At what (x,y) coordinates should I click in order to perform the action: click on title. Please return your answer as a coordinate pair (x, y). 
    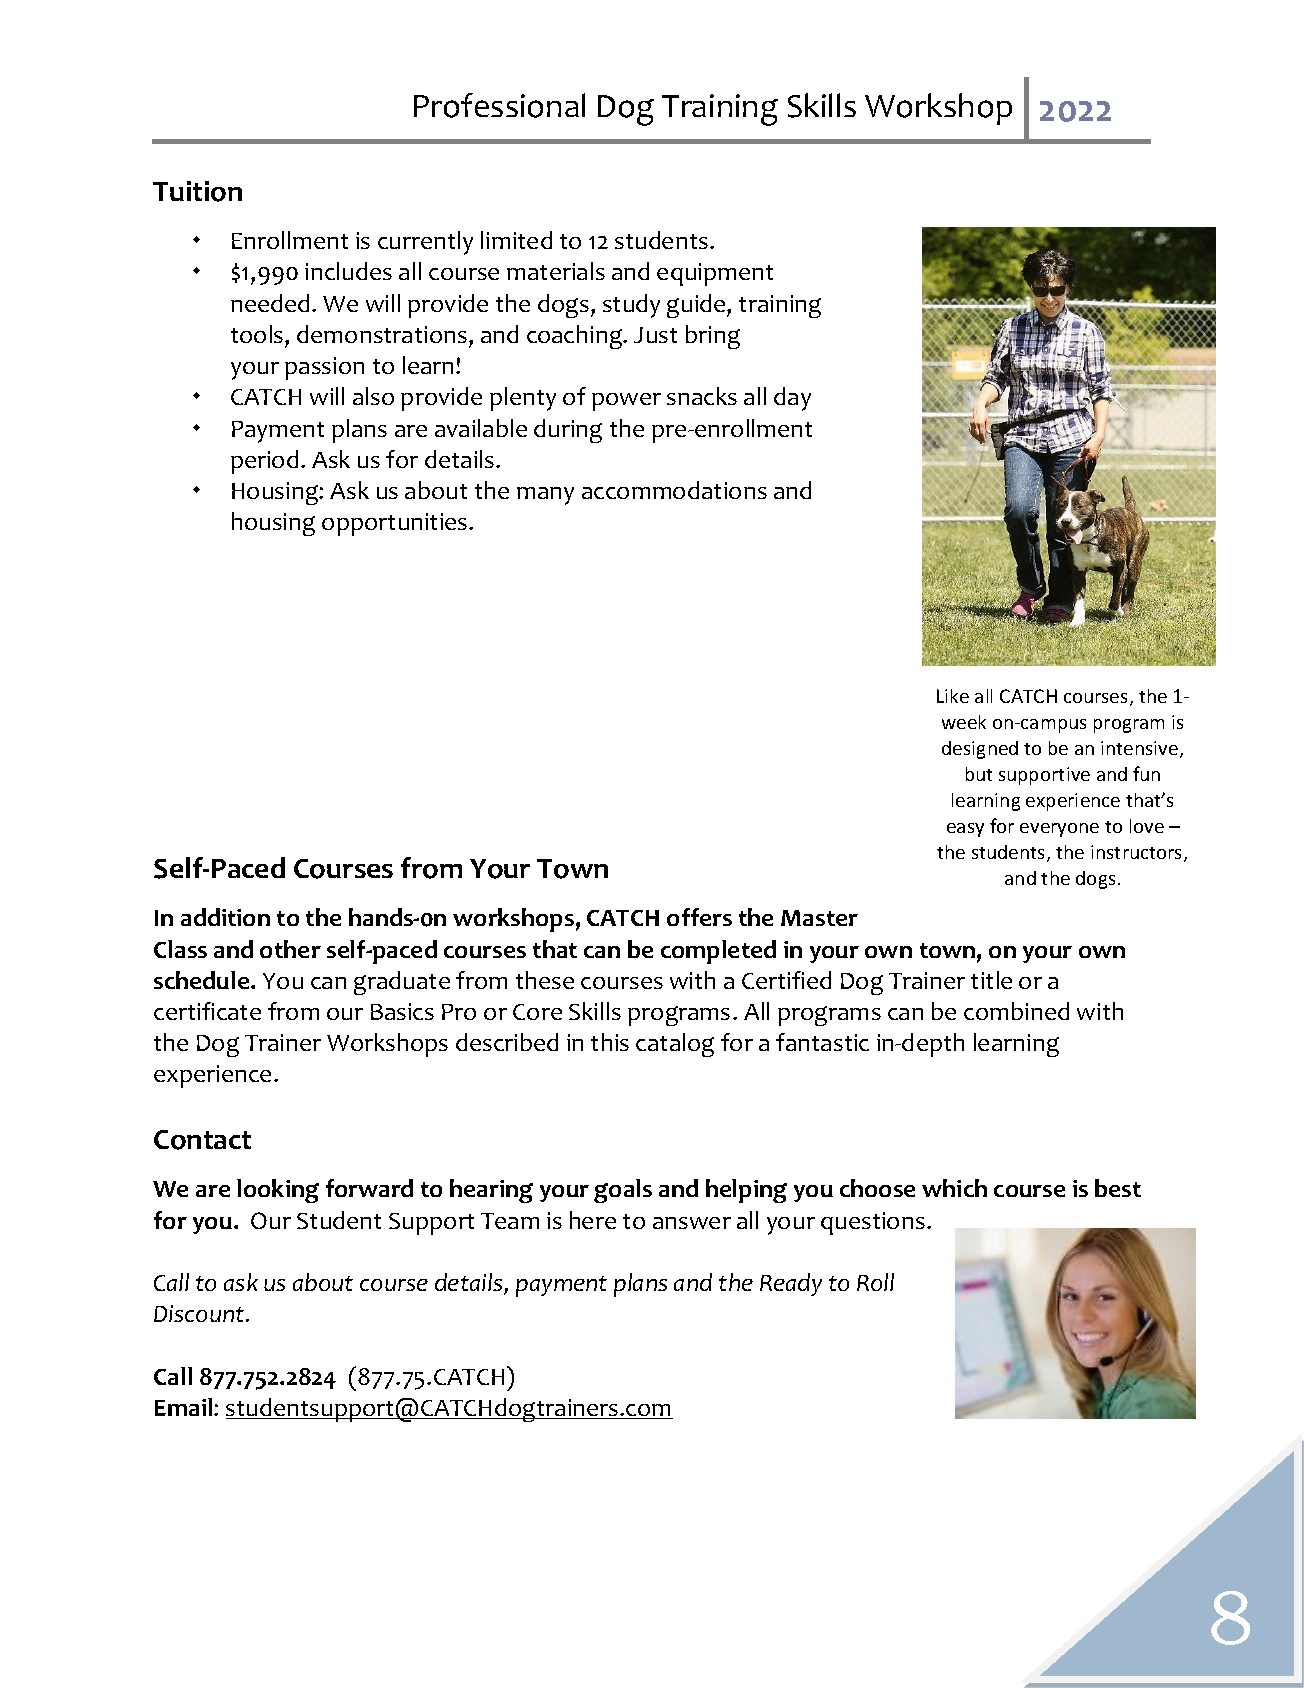
    Looking at the image, I should click on (991, 980).
